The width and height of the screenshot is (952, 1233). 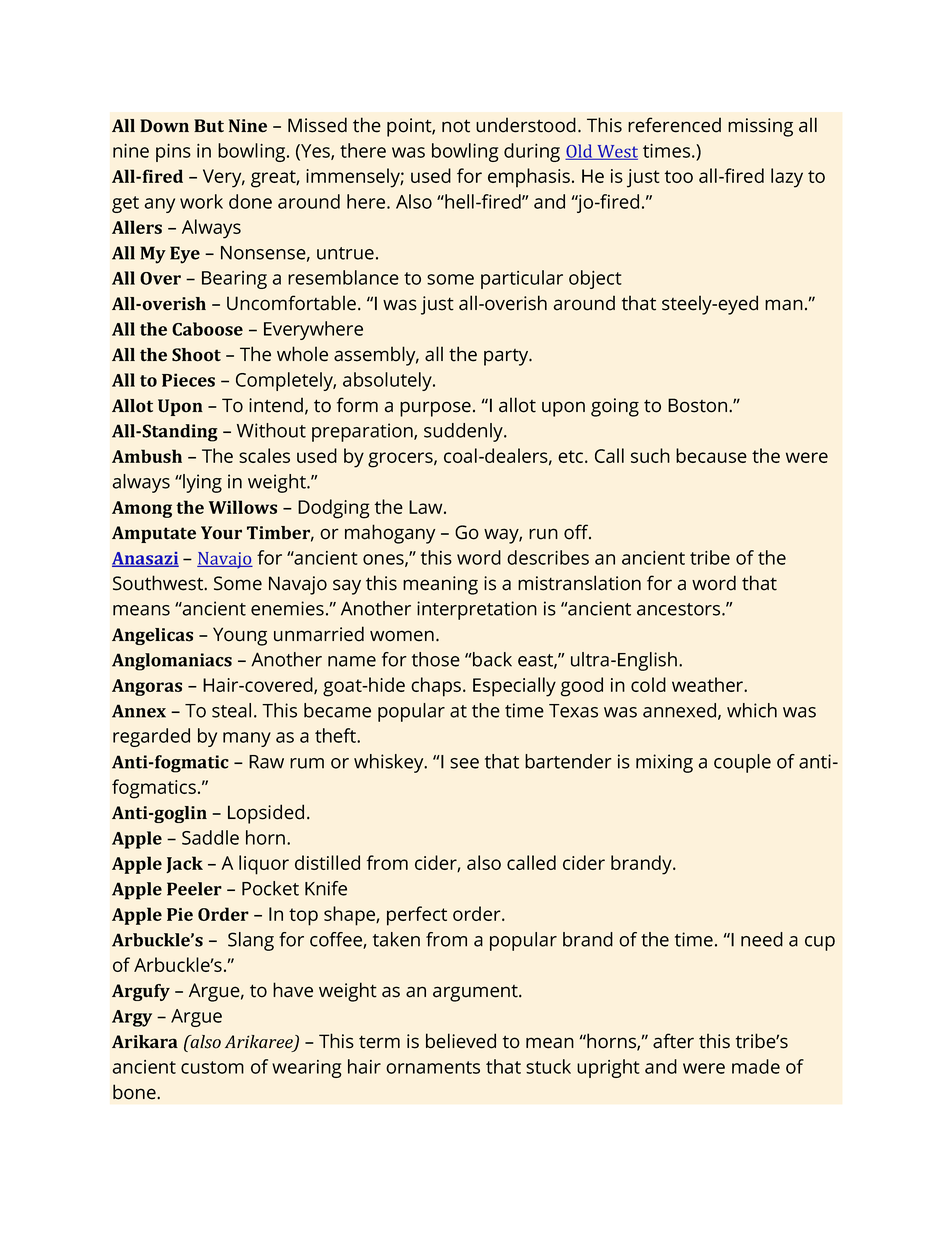 I want to click on during, so click(x=532, y=152).
